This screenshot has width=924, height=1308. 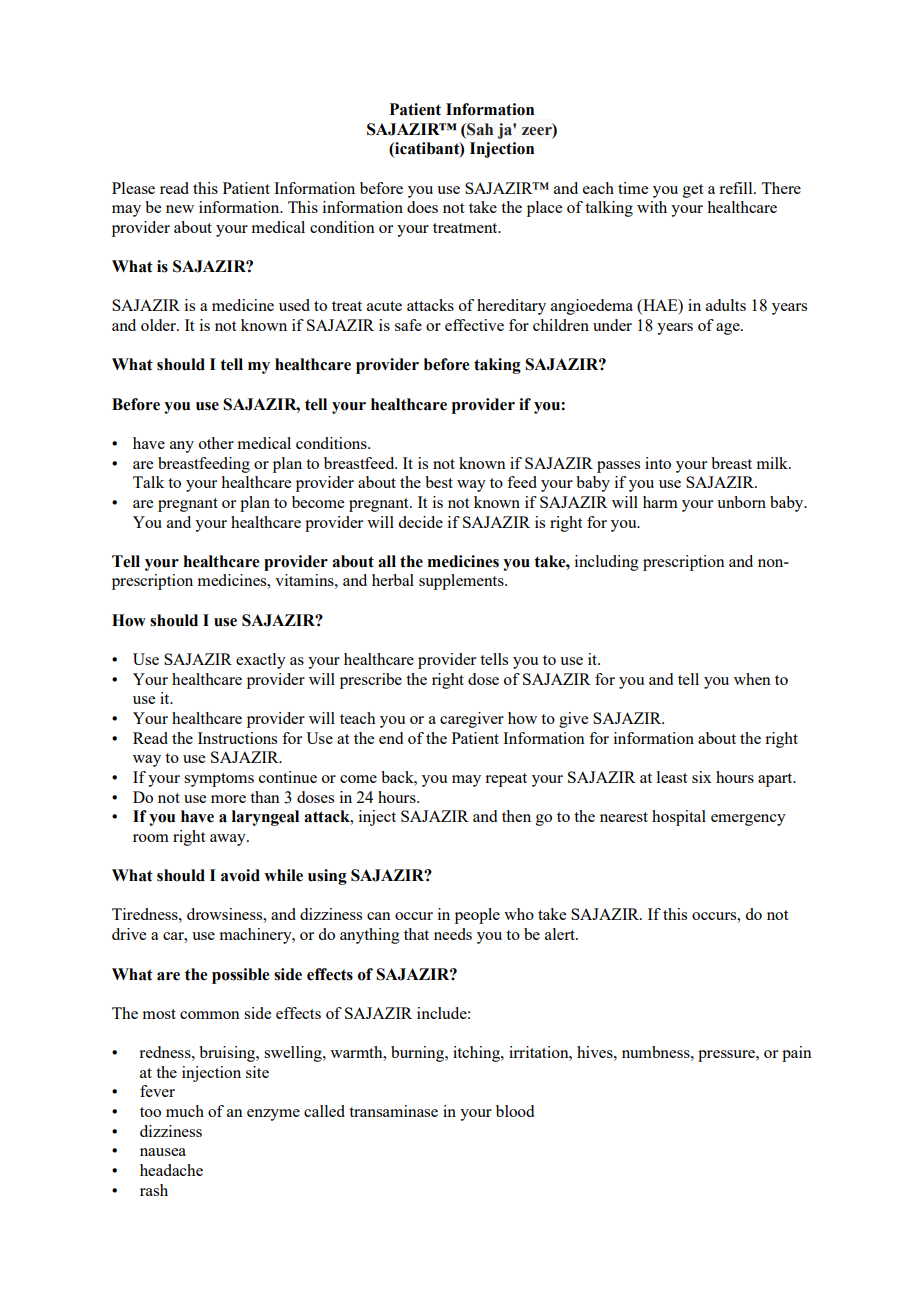 I want to click on supplements, so click(x=462, y=582).
